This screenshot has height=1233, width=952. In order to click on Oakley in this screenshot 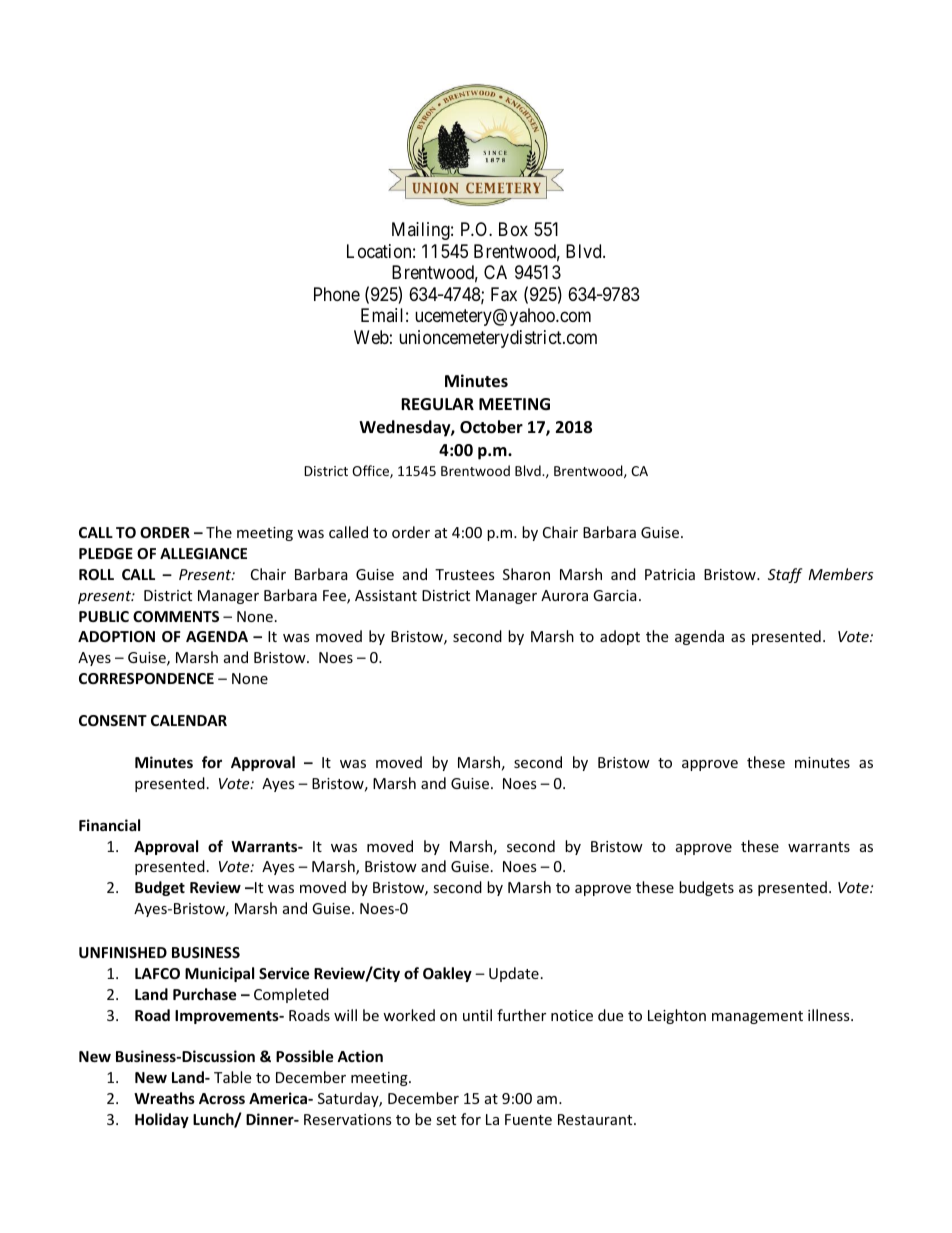, I will do `click(447, 974)`.
